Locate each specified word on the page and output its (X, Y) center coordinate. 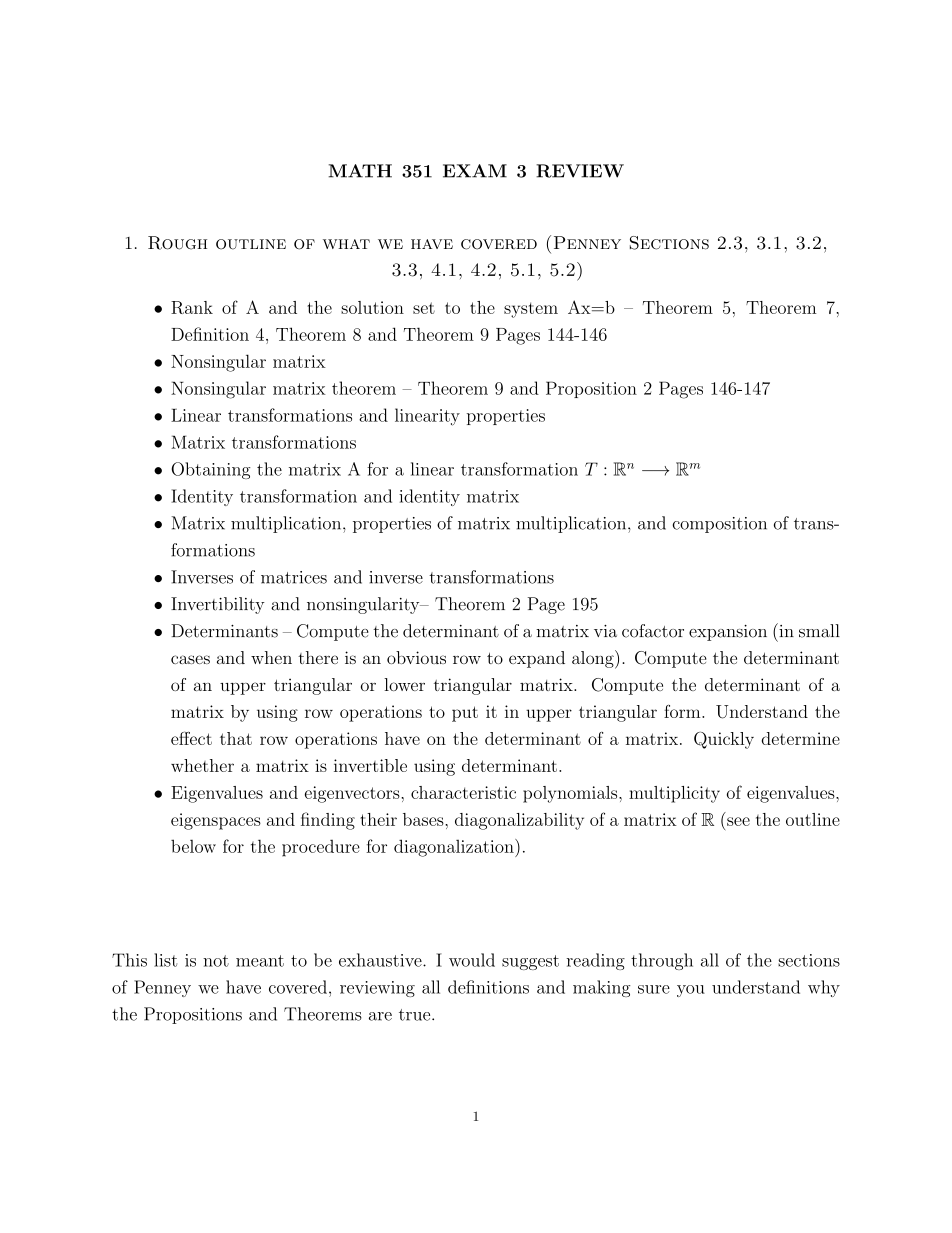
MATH (360, 171)
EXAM (475, 171)
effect (191, 738)
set (424, 308)
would (472, 960)
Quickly (724, 740)
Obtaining (210, 470)
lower (404, 684)
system (531, 310)
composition (719, 525)
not (216, 961)
